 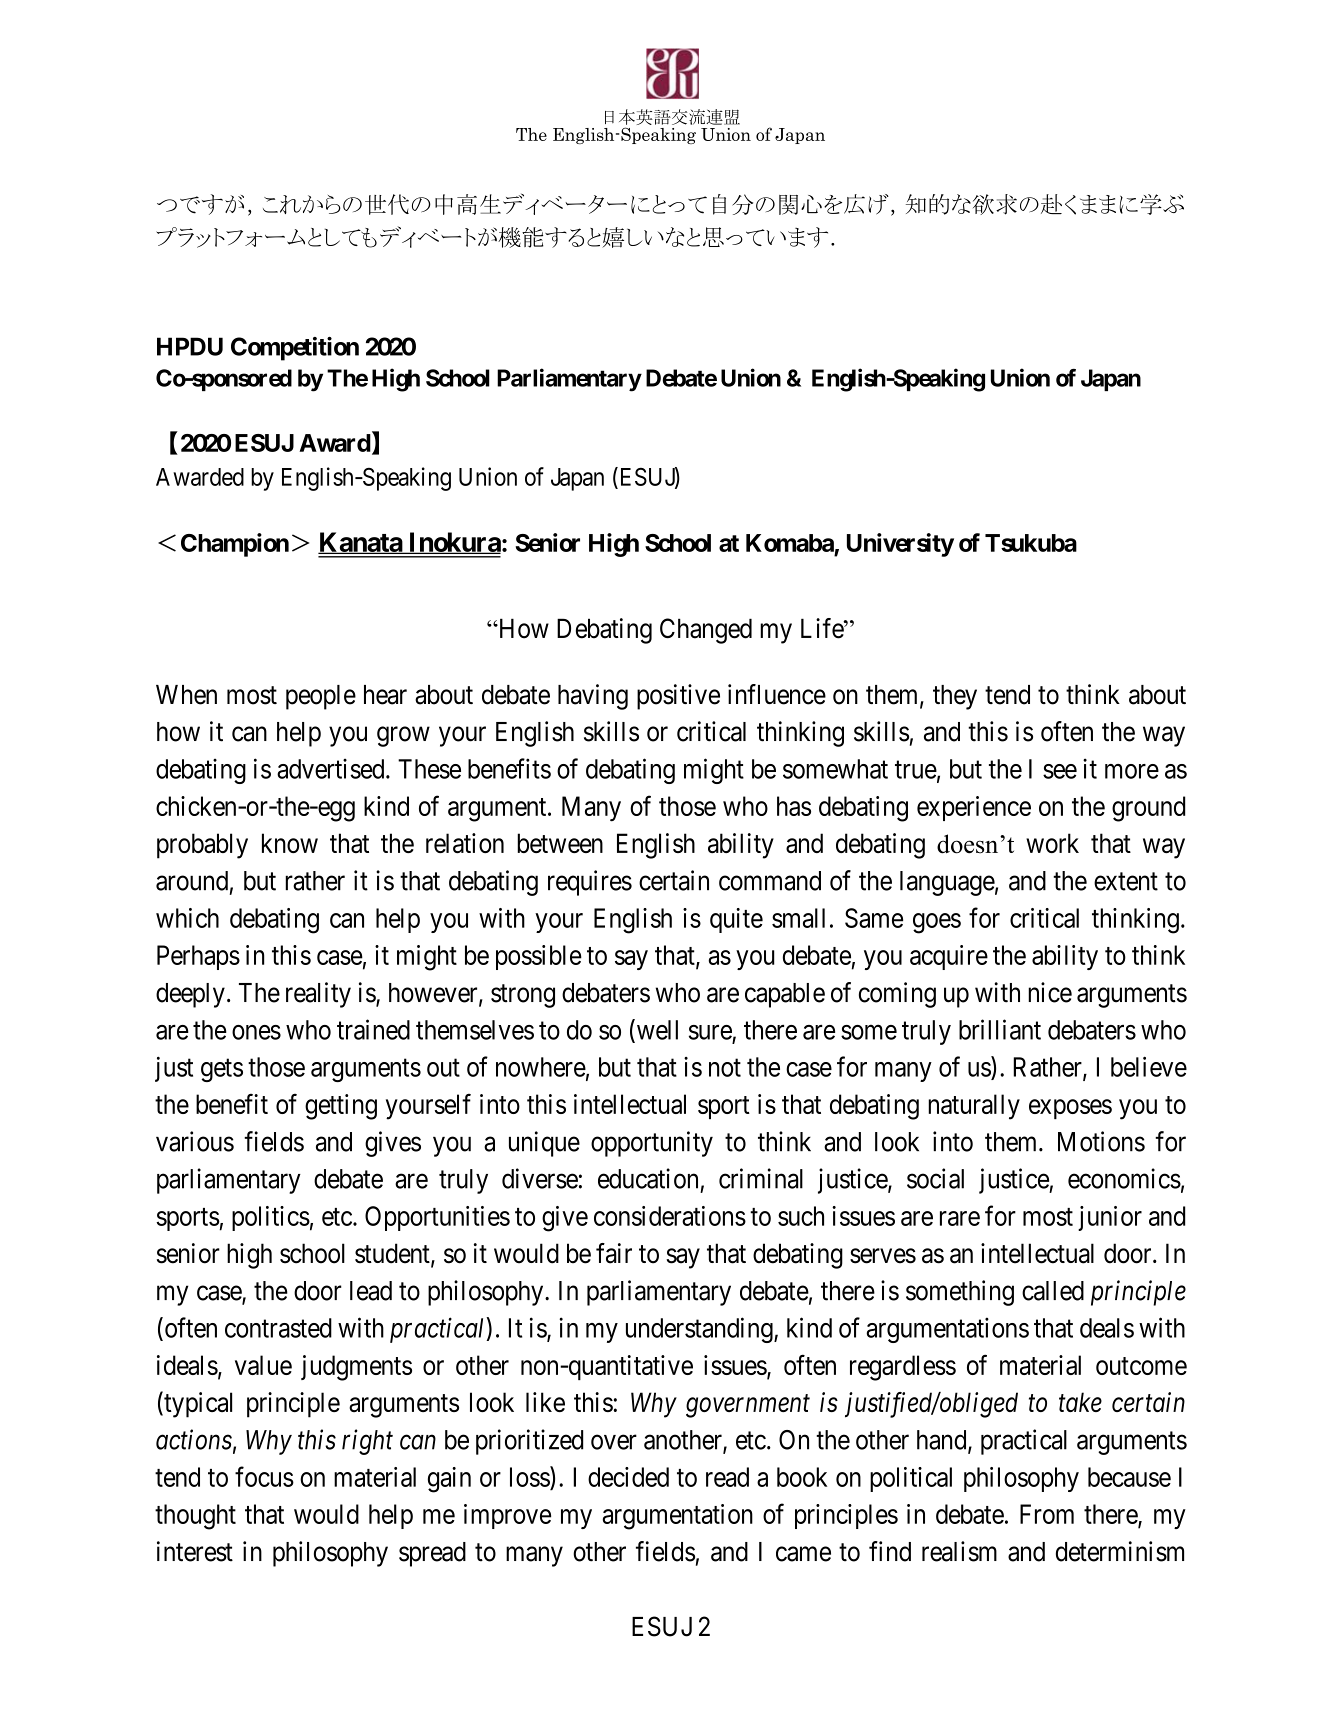 What do you see at coordinates (321, 697) in the screenshot?
I see `people` at bounding box center [321, 697].
